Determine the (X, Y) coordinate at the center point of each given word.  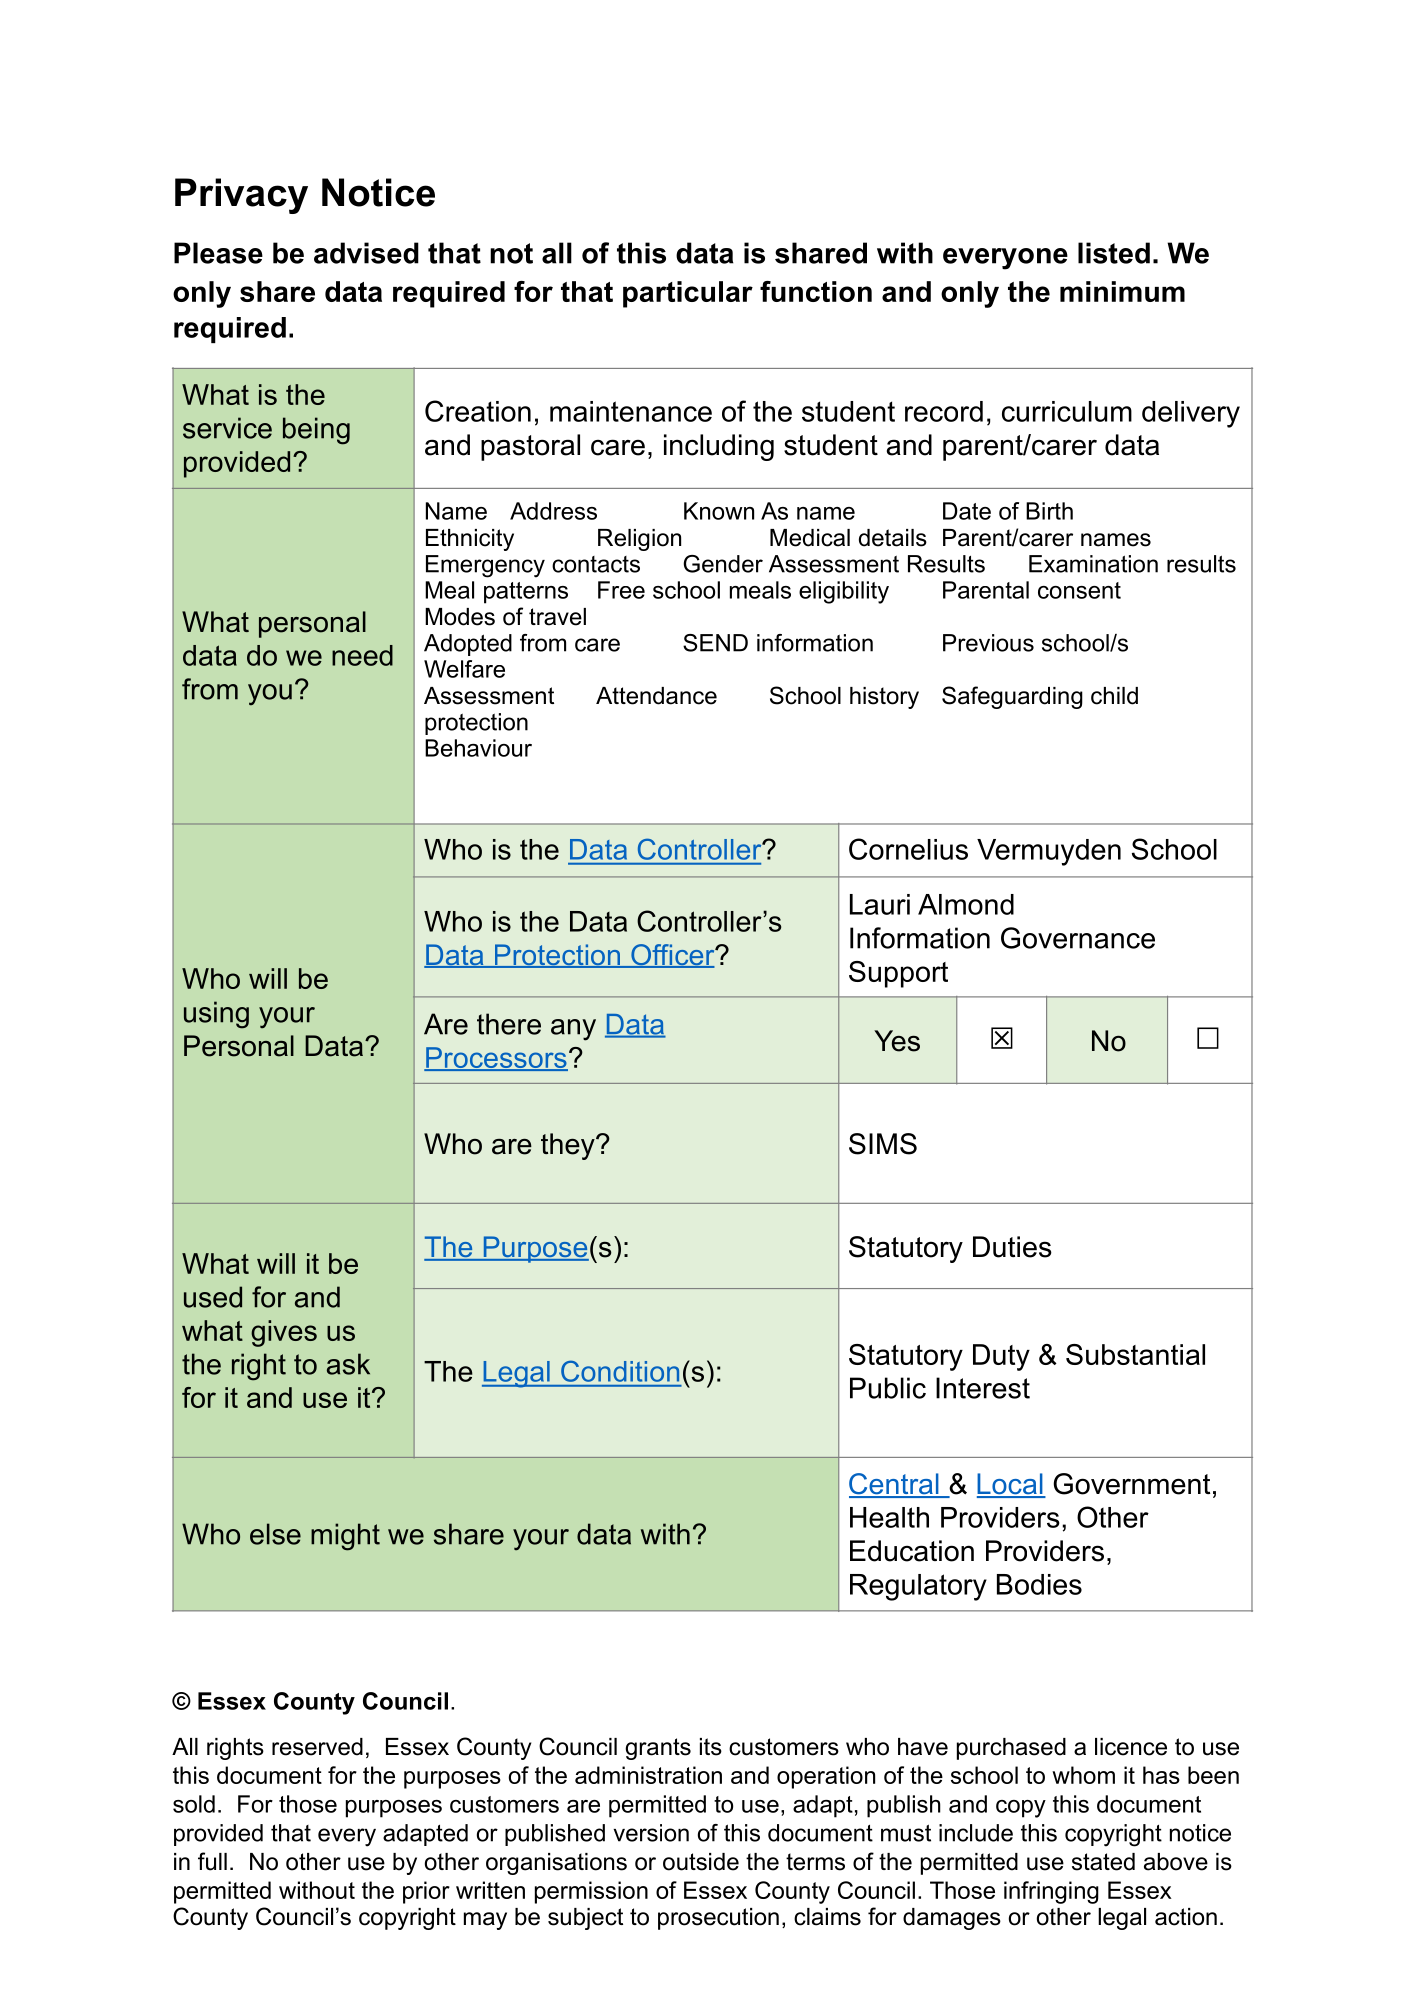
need (362, 655)
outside (701, 1862)
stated (1103, 1862)
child (1114, 696)
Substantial (1135, 1354)
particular (688, 294)
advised (366, 253)
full (212, 1861)
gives (284, 1333)
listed (1114, 253)
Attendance (656, 696)
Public (888, 1388)
